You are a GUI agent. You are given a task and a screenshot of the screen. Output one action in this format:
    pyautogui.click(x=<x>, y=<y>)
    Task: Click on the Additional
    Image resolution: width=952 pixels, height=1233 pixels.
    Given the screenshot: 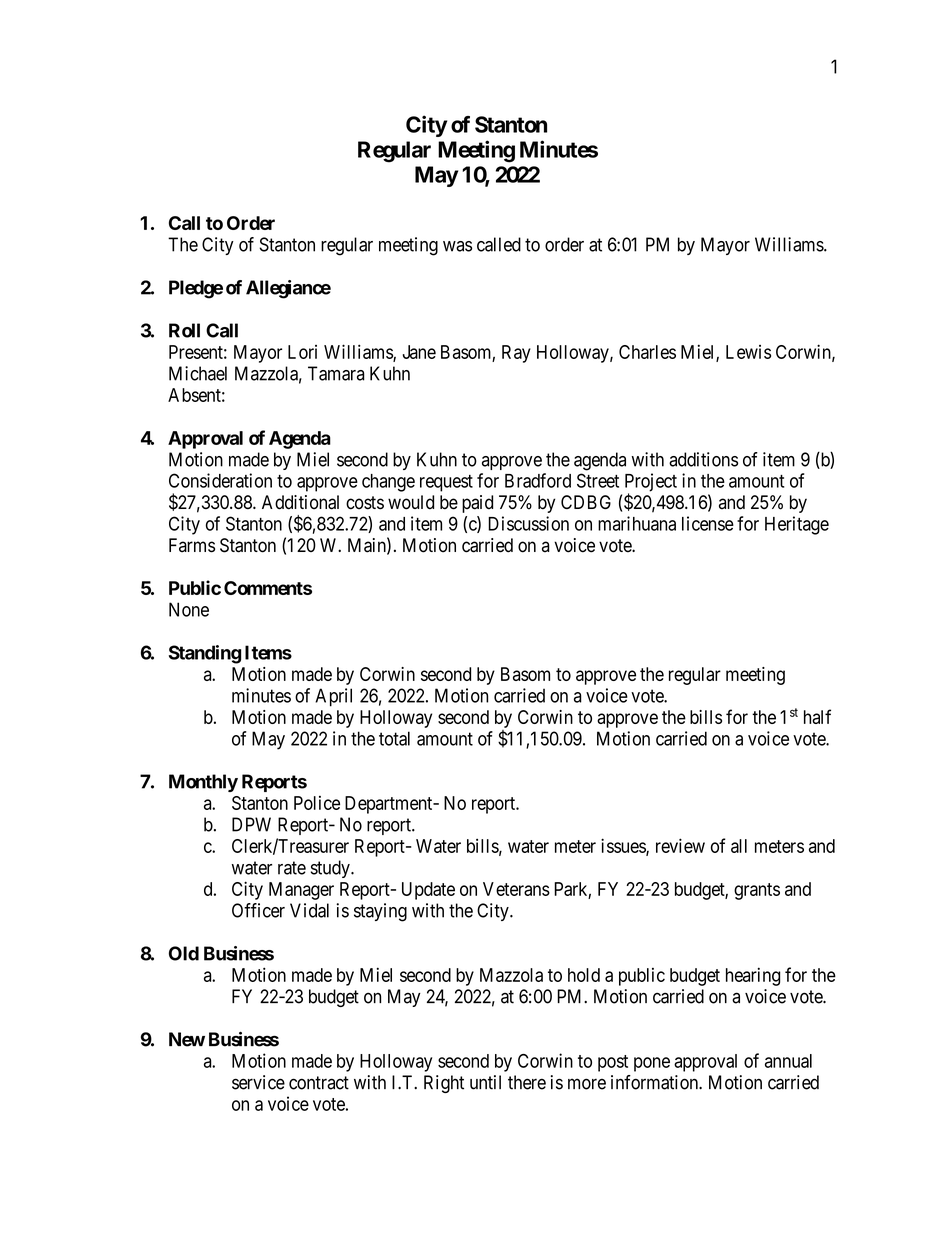 What is the action you would take?
    pyautogui.click(x=300, y=502)
